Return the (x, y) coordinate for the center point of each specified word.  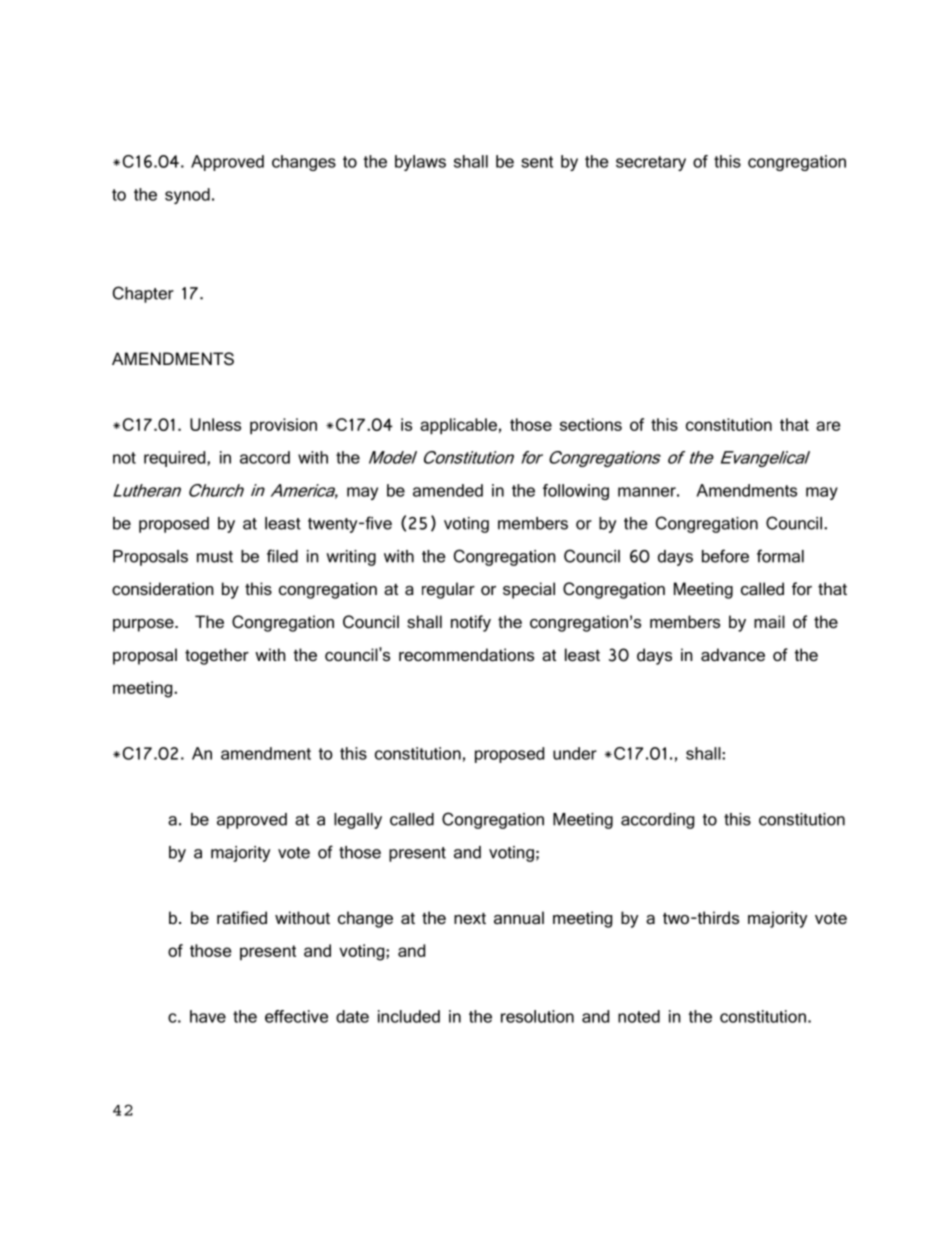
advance (733, 655)
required (176, 459)
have (208, 1016)
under (575, 753)
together (217, 656)
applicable (458, 426)
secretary (651, 163)
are (828, 426)
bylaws (420, 163)
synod (187, 196)
